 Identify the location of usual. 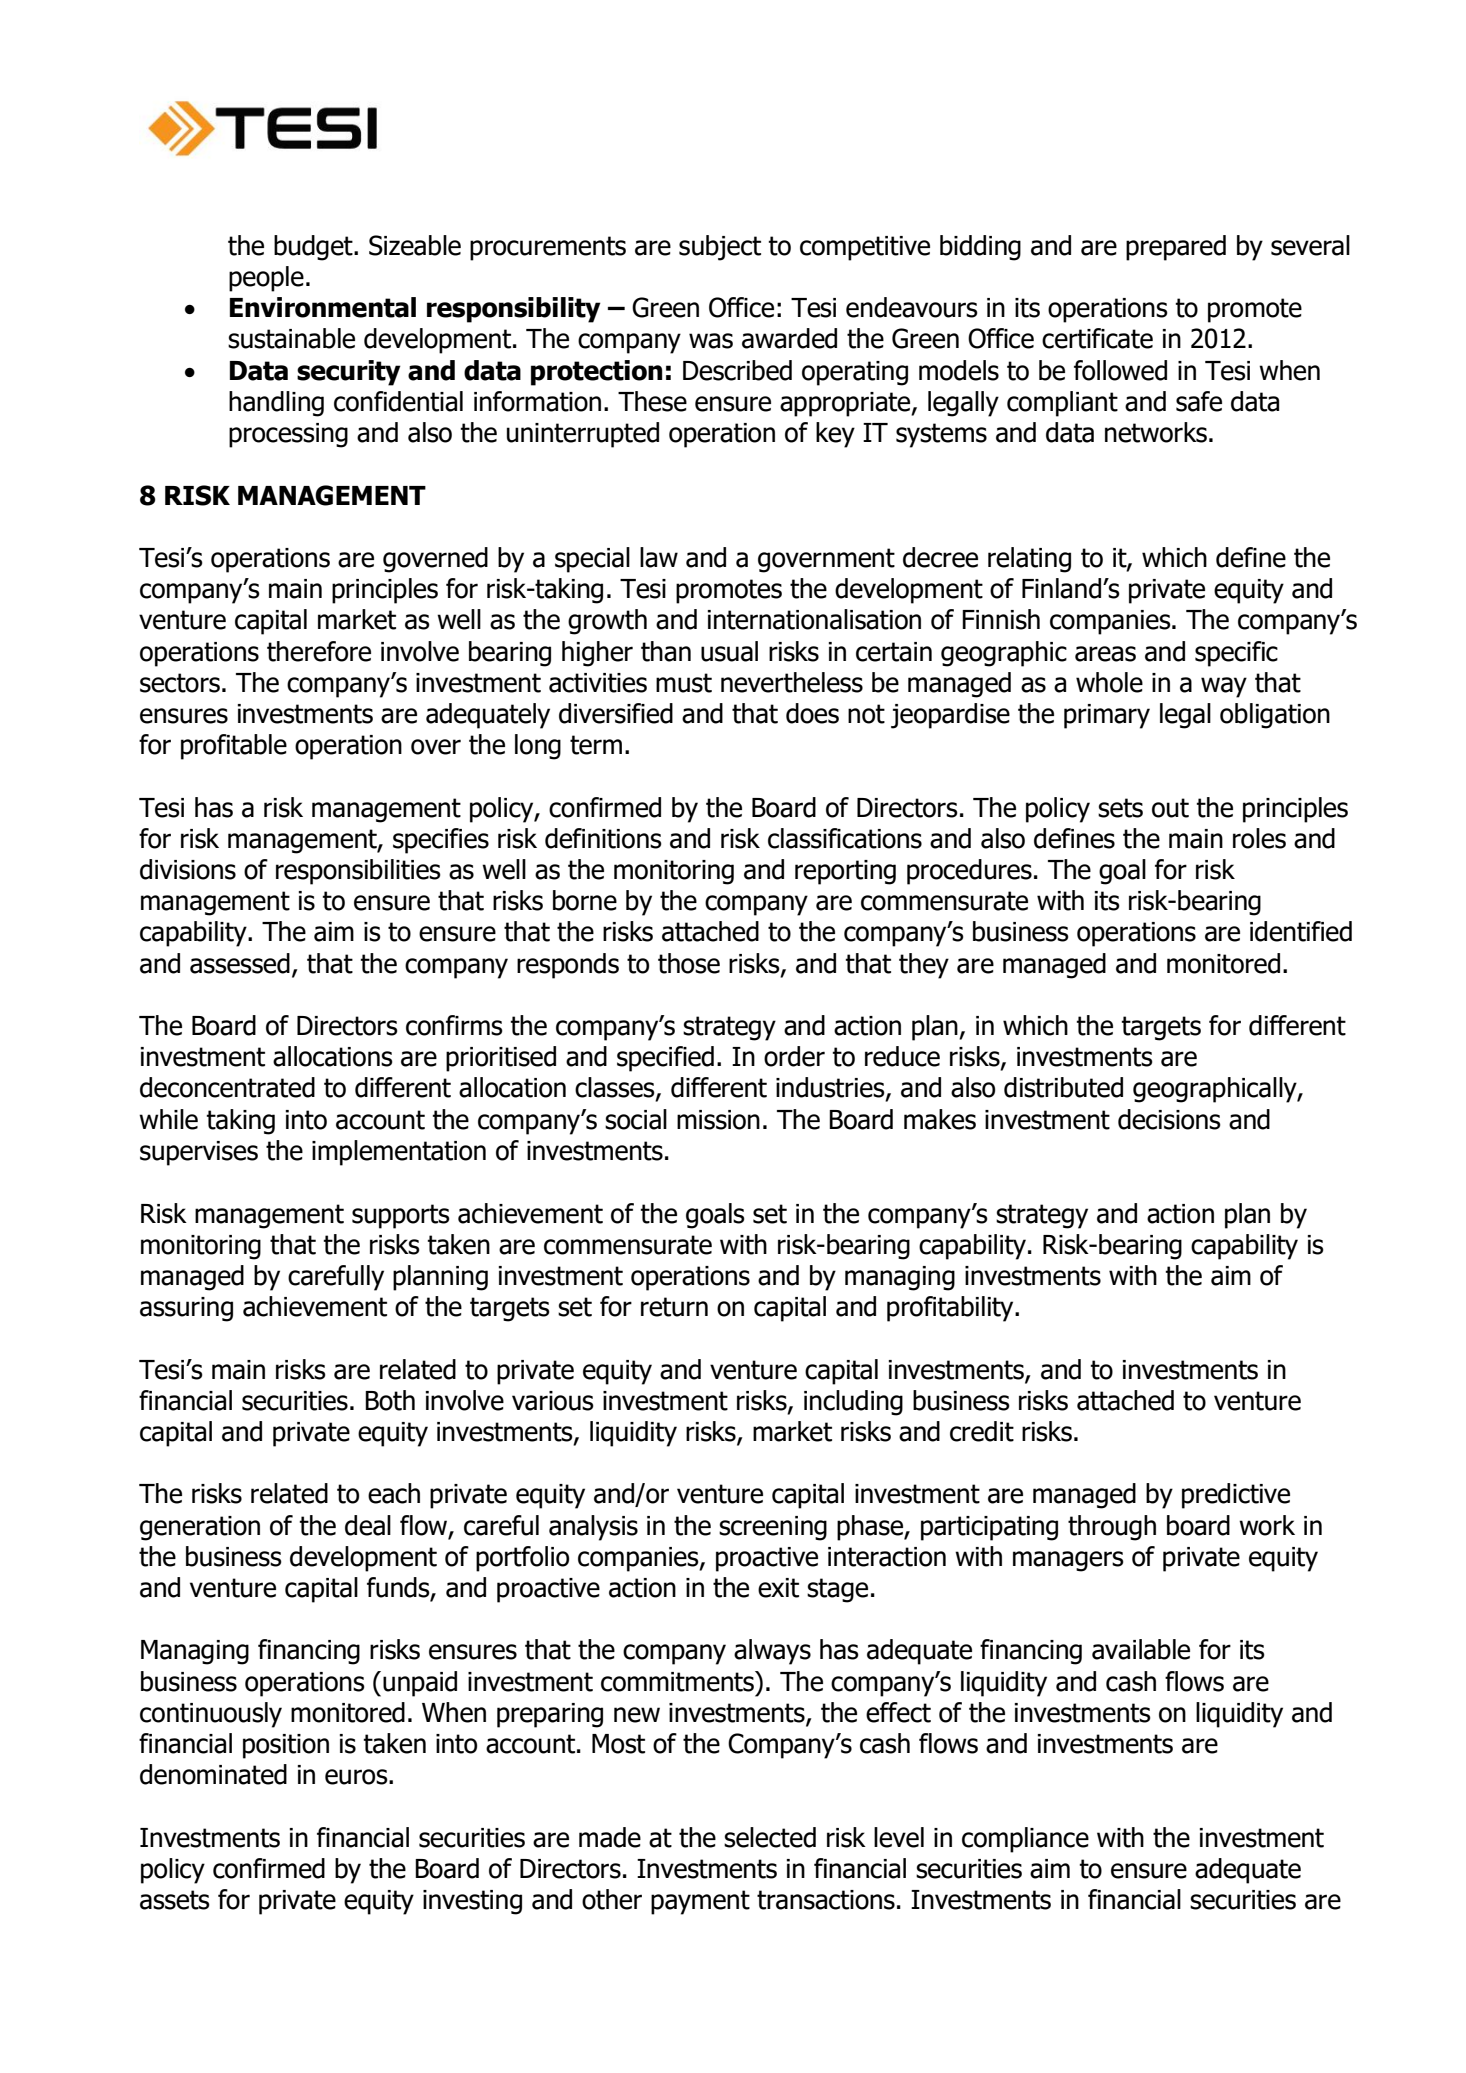
(729, 651).
